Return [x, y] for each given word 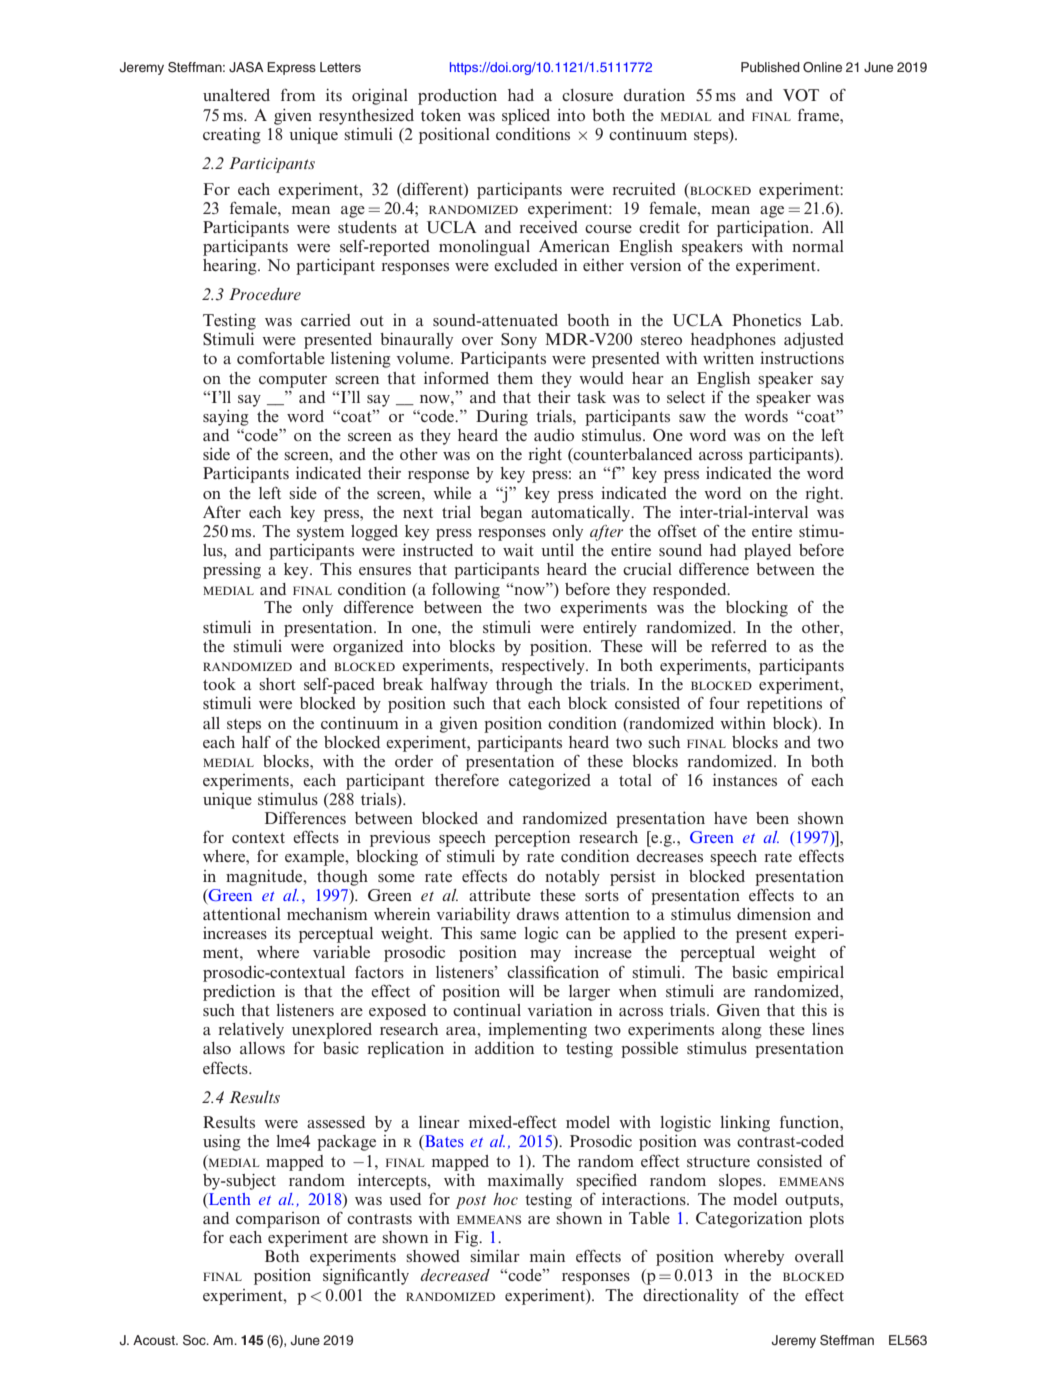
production [457, 97]
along [742, 1031]
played [767, 552]
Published [770, 67]
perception [532, 839]
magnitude [265, 878]
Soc [195, 1340]
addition [504, 1048]
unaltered [236, 95]
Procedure [265, 294]
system [321, 534]
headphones [733, 341]
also [217, 1048]
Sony [519, 341]
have [730, 818]
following [466, 590]
